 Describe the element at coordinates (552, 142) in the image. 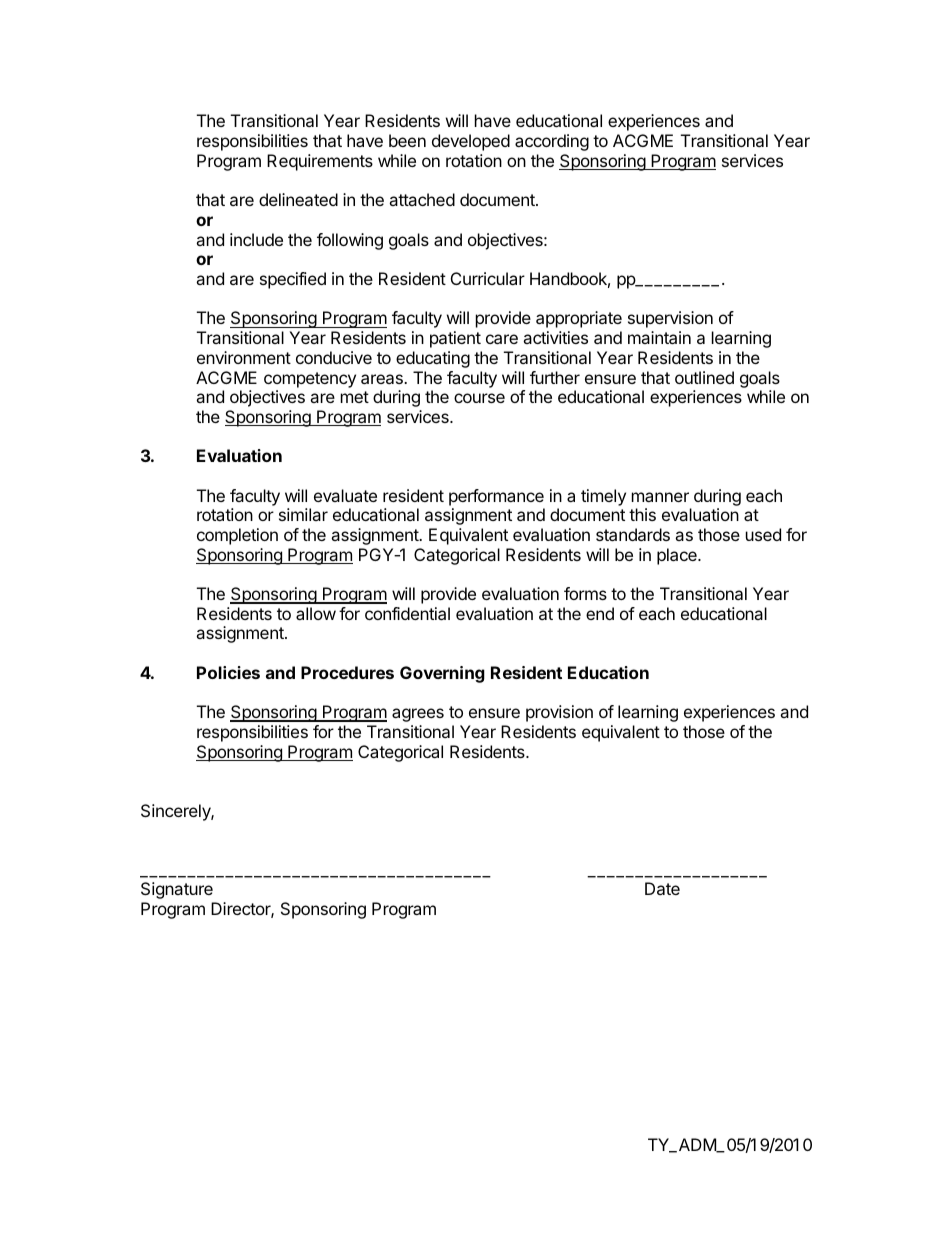

I see `according` at that location.
